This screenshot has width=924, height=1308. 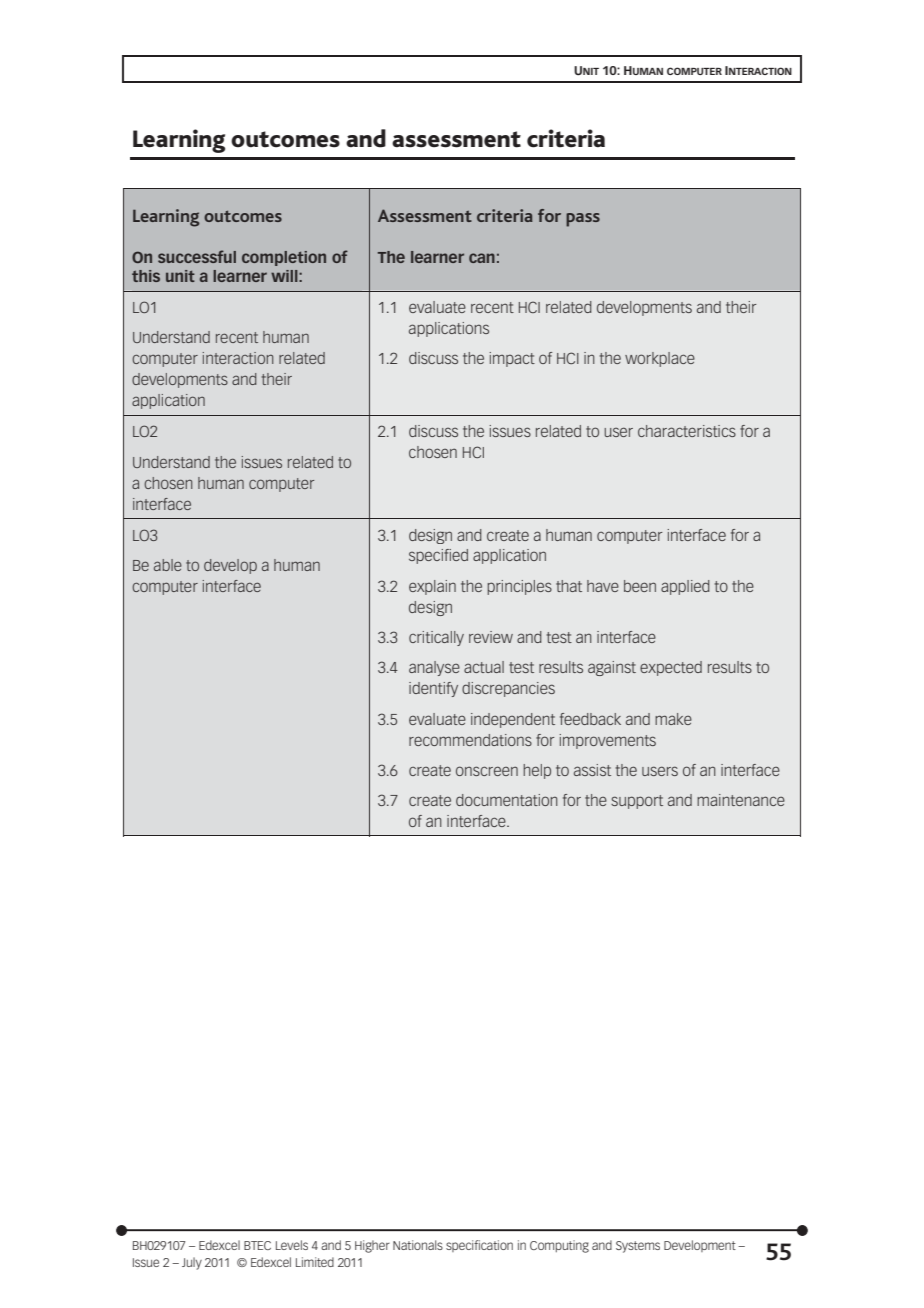 I want to click on able, so click(x=168, y=565).
